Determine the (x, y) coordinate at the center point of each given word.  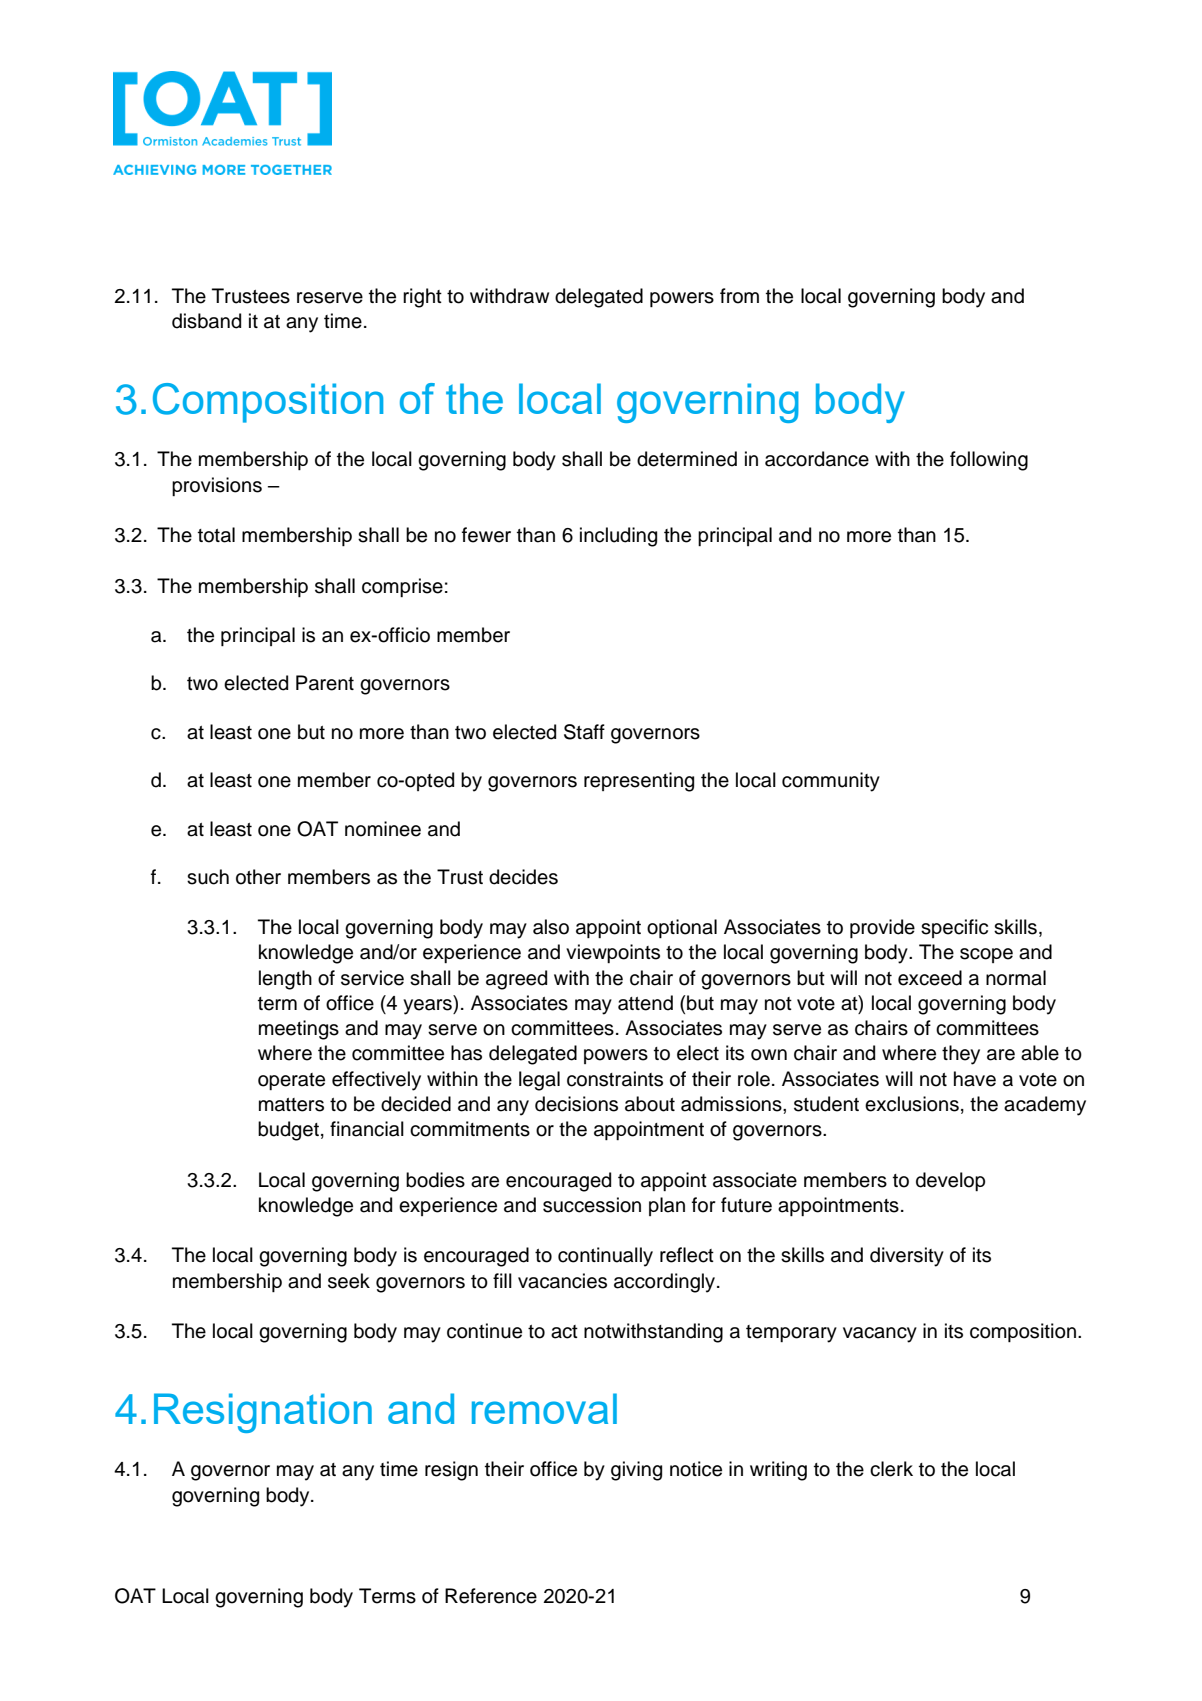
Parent (325, 683)
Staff (584, 732)
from (739, 296)
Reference (491, 1596)
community (831, 782)
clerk (891, 1469)
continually (605, 1257)
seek (349, 1281)
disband (206, 321)
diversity (907, 1257)
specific (954, 928)
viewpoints (613, 953)
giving (636, 1471)
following (989, 461)
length (285, 980)
